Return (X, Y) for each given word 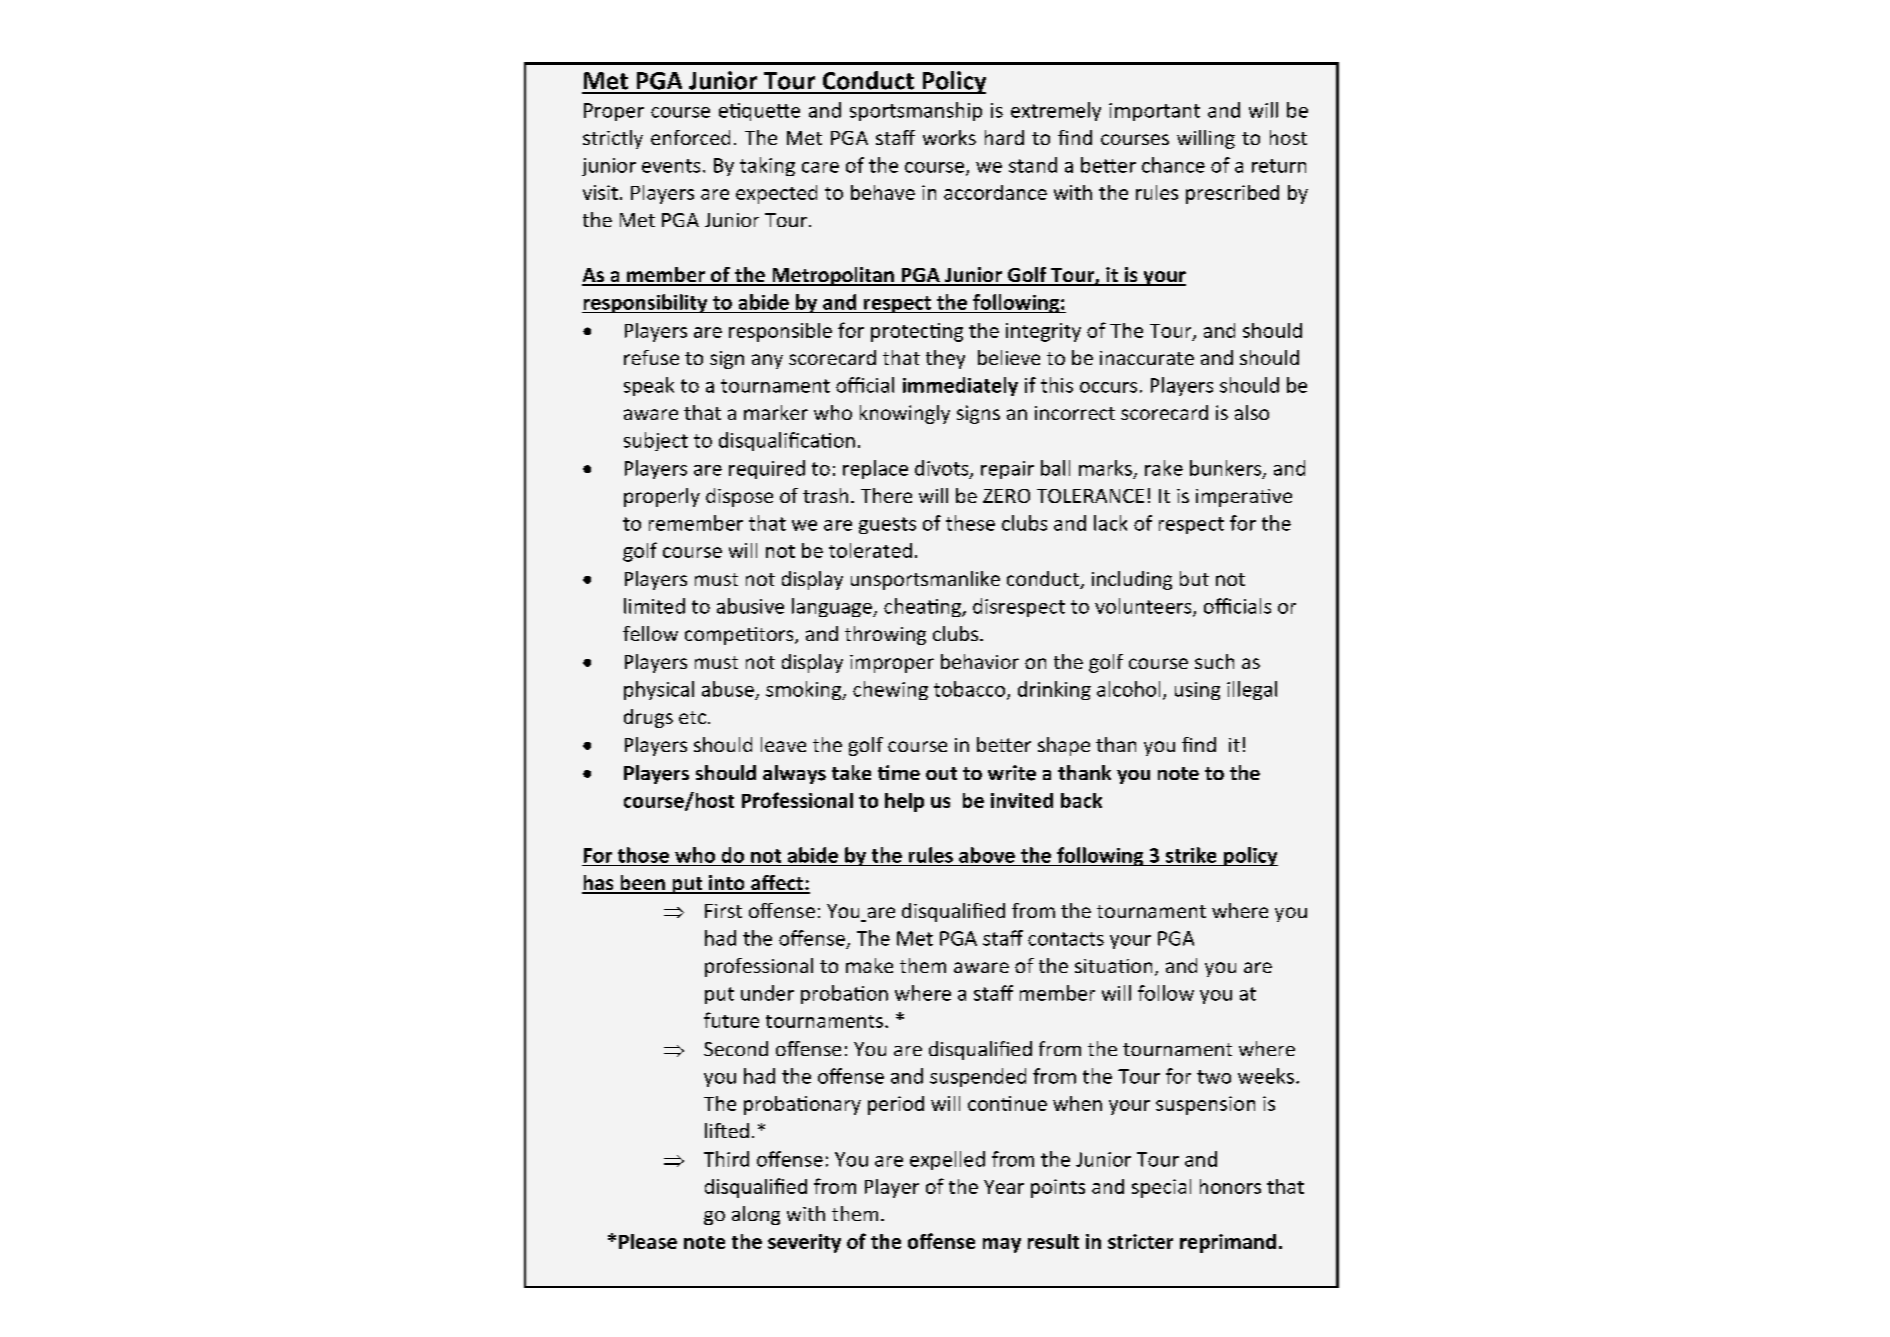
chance (1173, 165)
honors (1230, 1186)
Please (648, 1241)
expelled (947, 1160)
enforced (690, 137)
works (949, 137)
